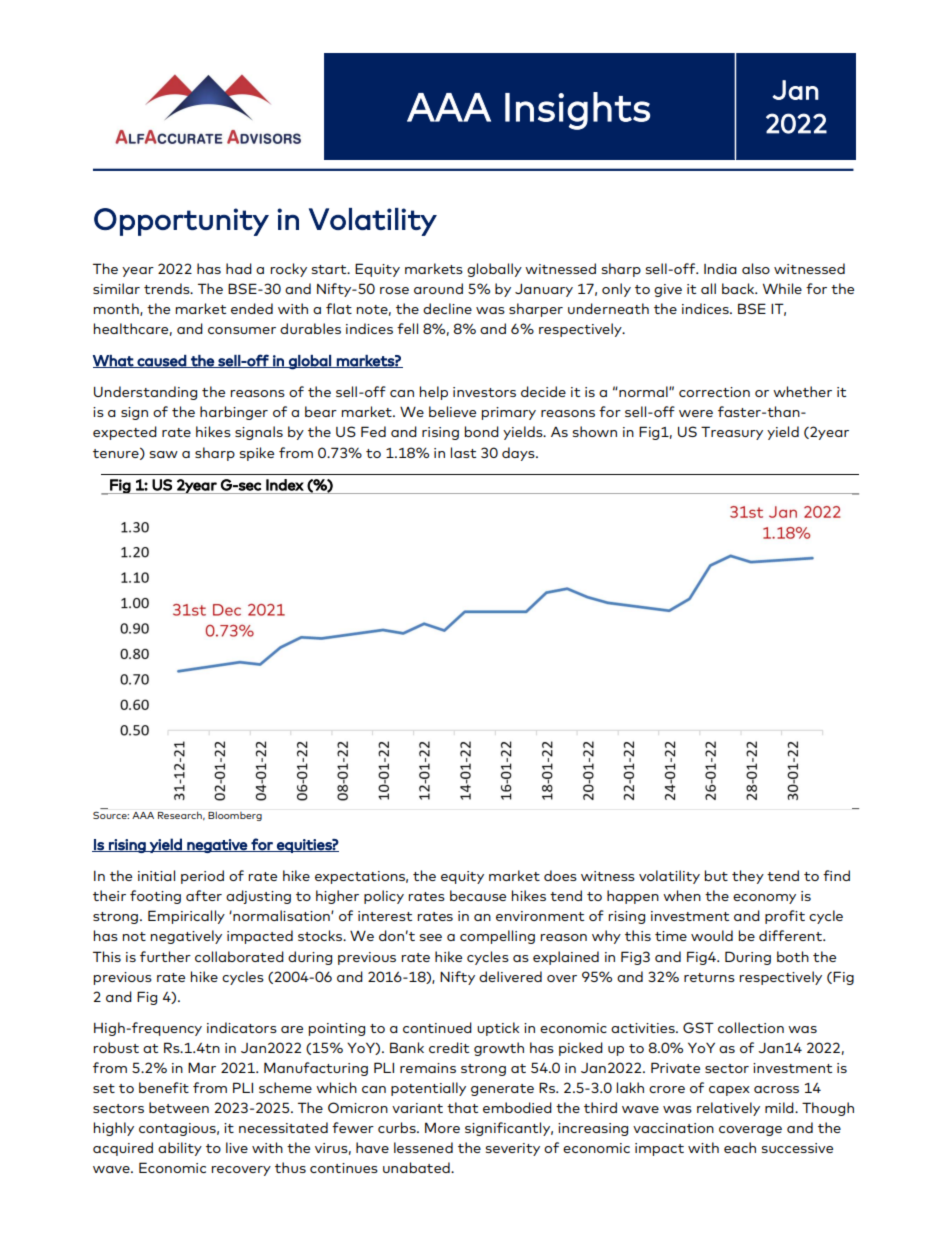 Image resolution: width=952 pixels, height=1233 pixels. Describe the element at coordinates (756, 268) in the page. I see `also` at that location.
